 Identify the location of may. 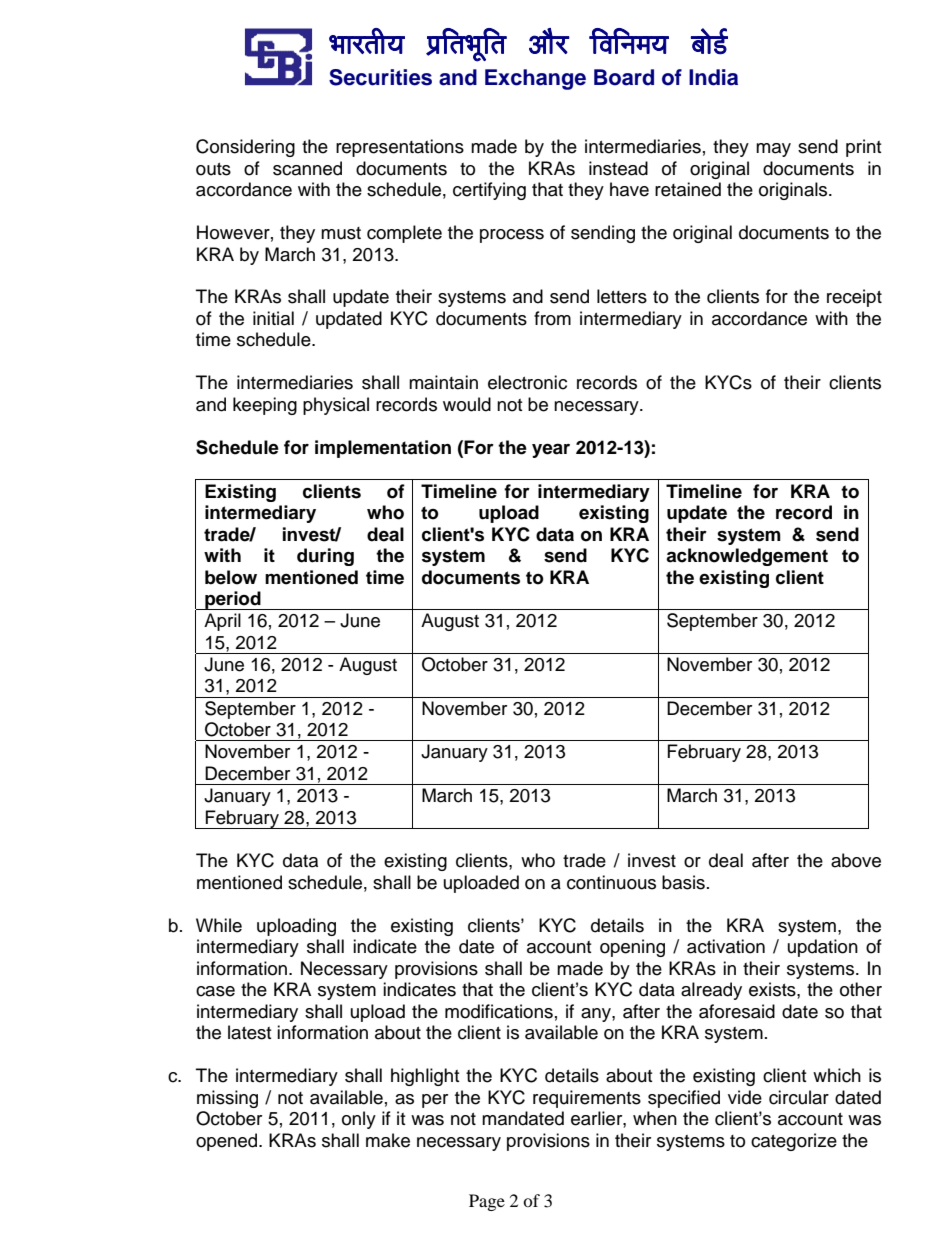
(773, 150).
